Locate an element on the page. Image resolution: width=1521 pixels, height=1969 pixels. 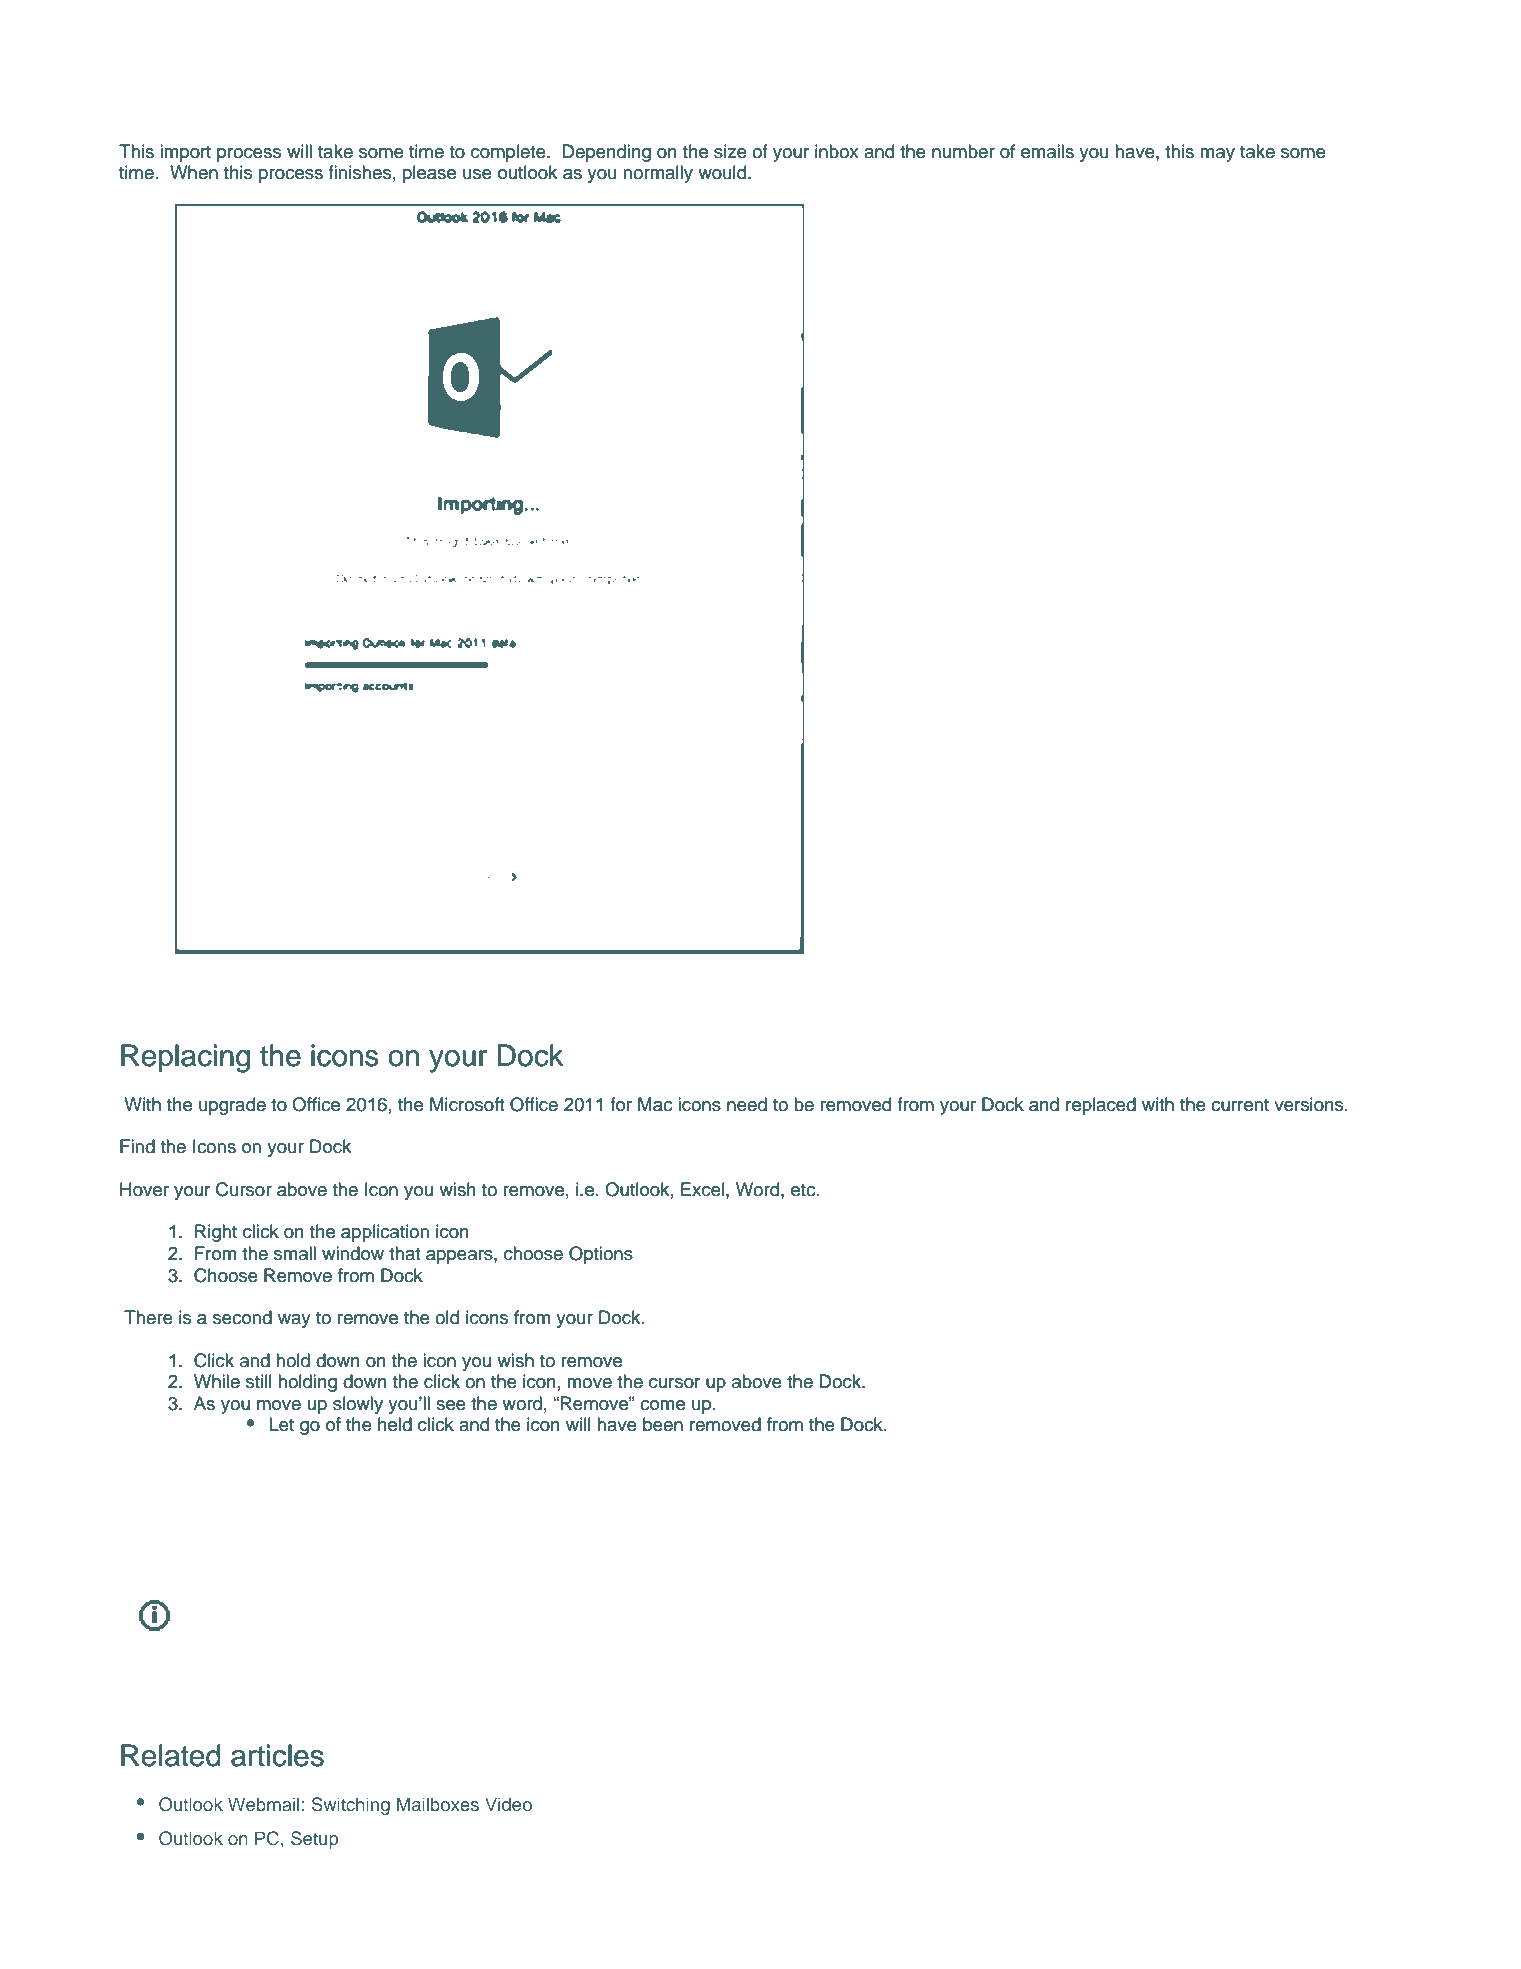
When is located at coordinates (194, 172).
